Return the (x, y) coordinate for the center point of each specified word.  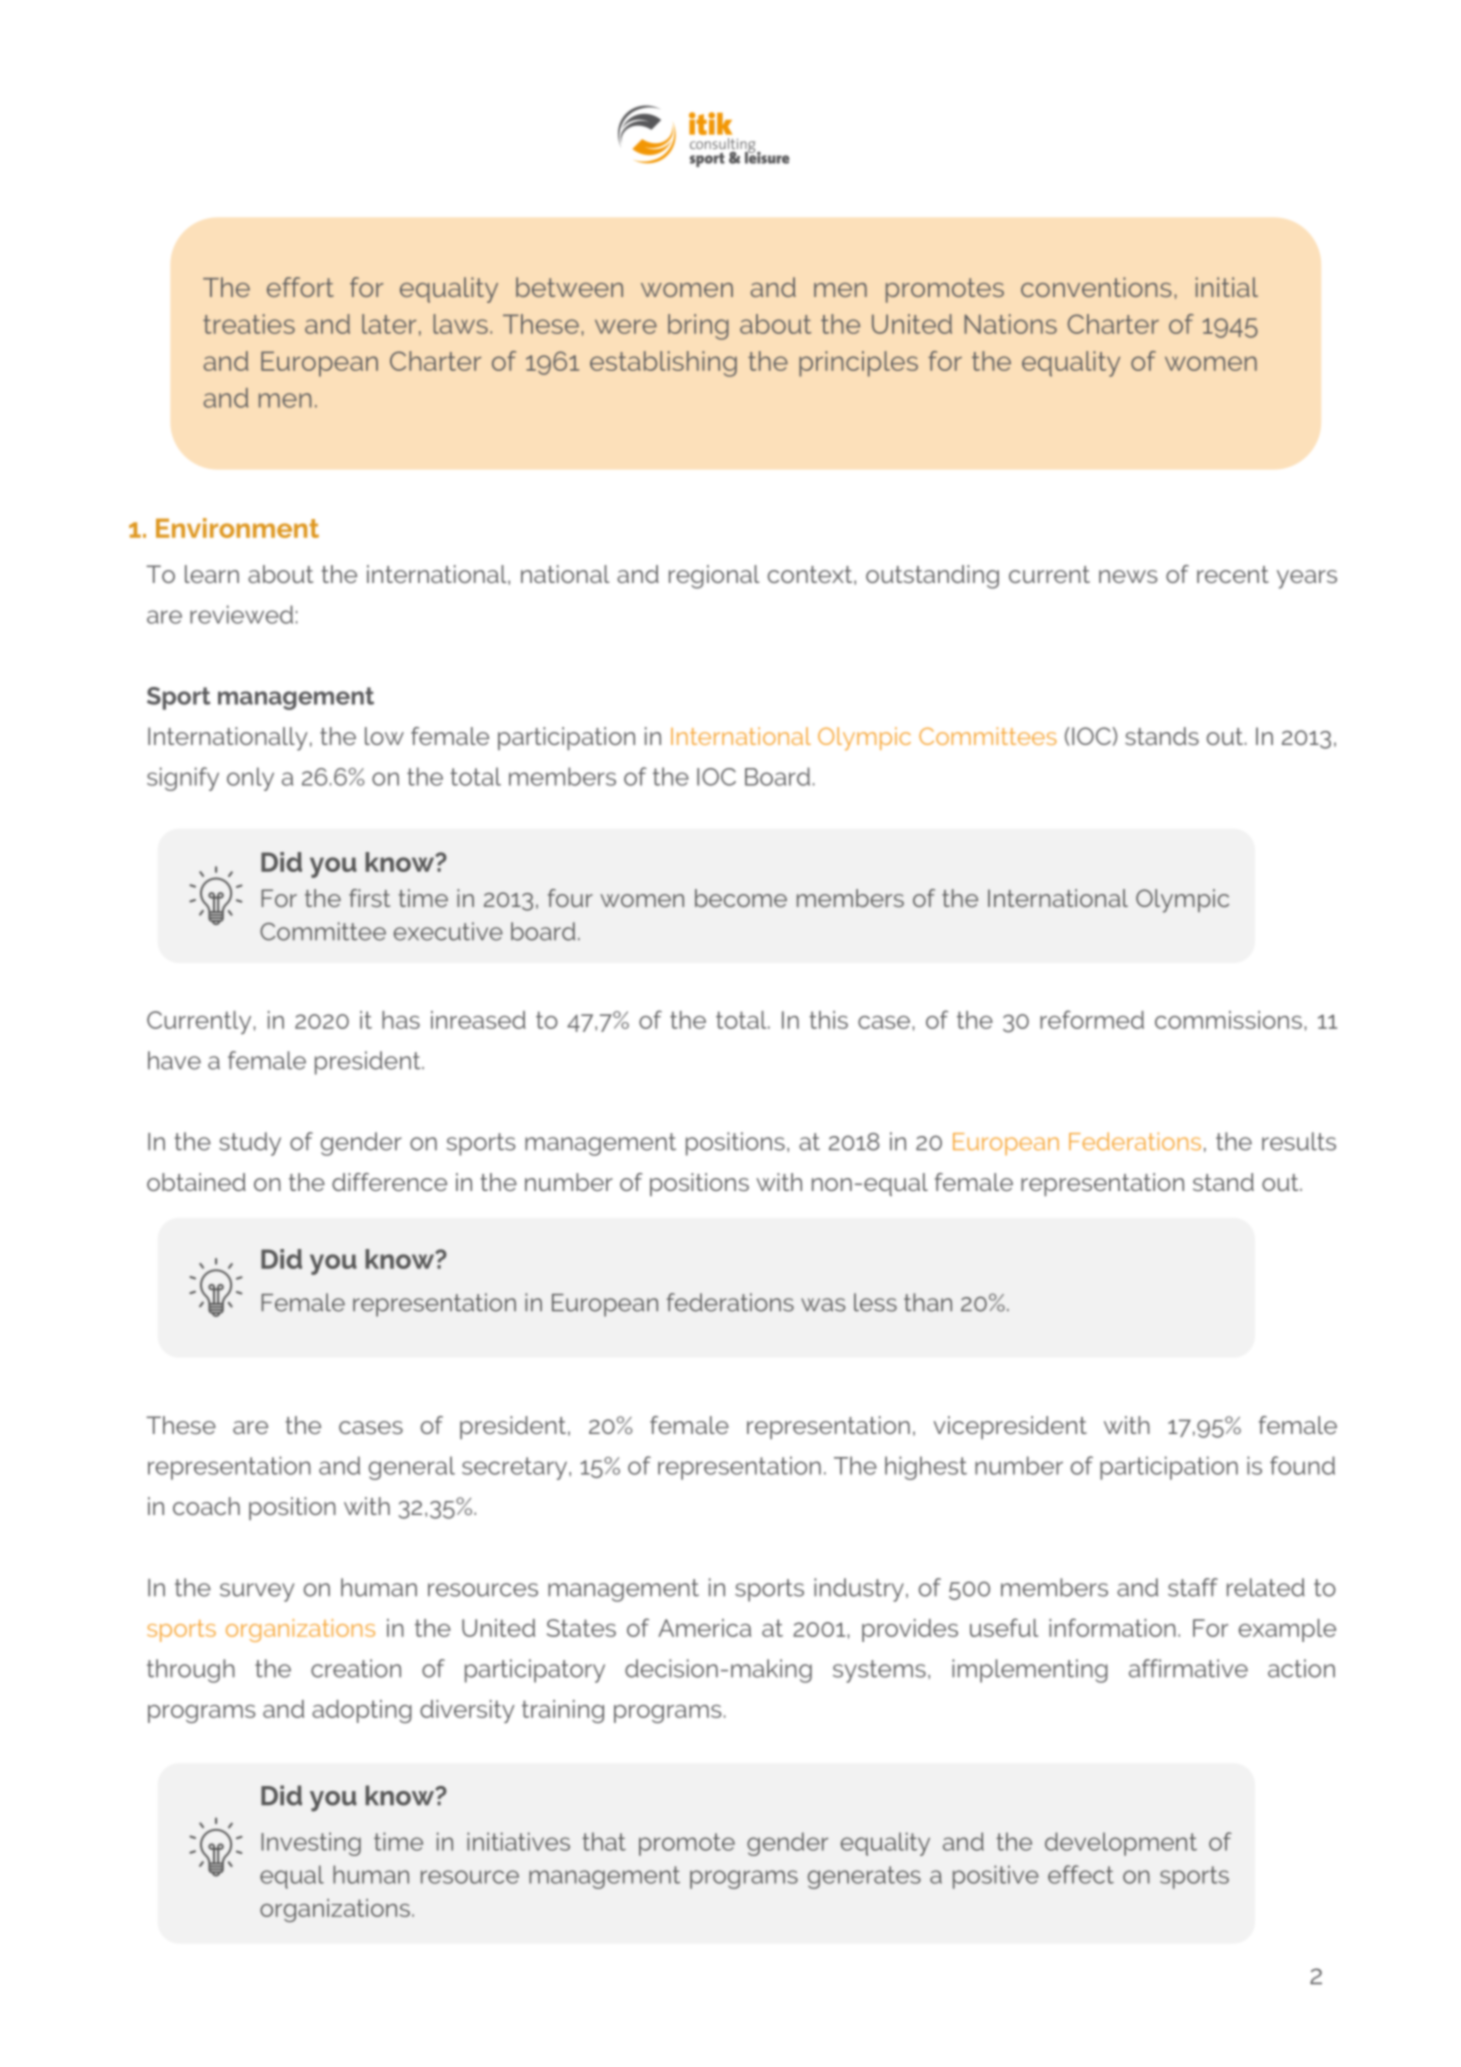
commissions (1228, 1020)
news (1128, 576)
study (250, 1144)
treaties (249, 324)
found (1302, 1465)
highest (926, 1468)
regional (714, 577)
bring (698, 327)
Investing (311, 1844)
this (828, 1020)
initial (1227, 287)
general (412, 1468)
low (384, 736)
